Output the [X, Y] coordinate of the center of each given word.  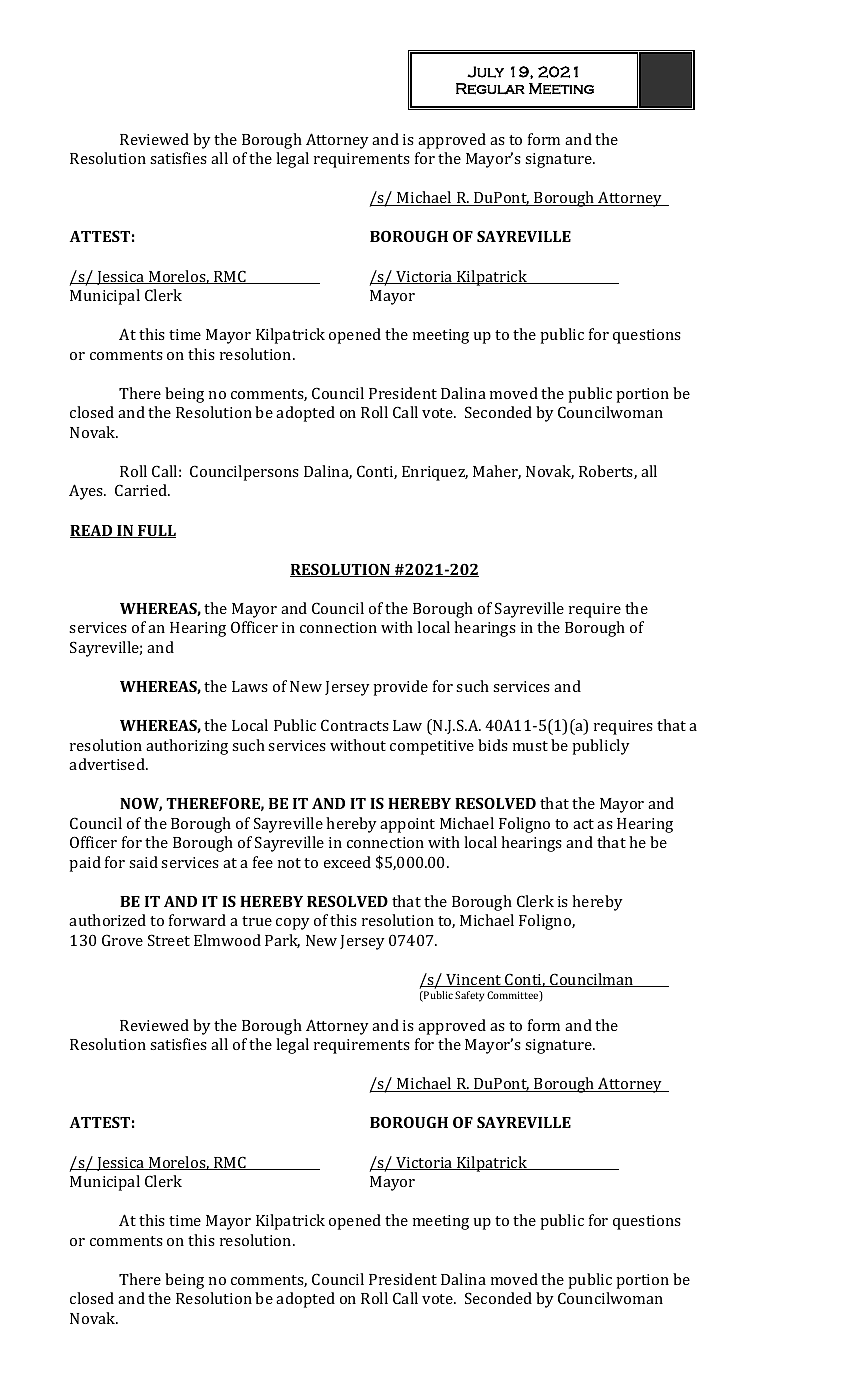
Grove [122, 940]
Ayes [87, 492]
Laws [250, 686]
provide [400, 688]
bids [493, 745]
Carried [142, 490]
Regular [490, 89]
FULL [156, 531]
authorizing [187, 747]
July [485, 72]
